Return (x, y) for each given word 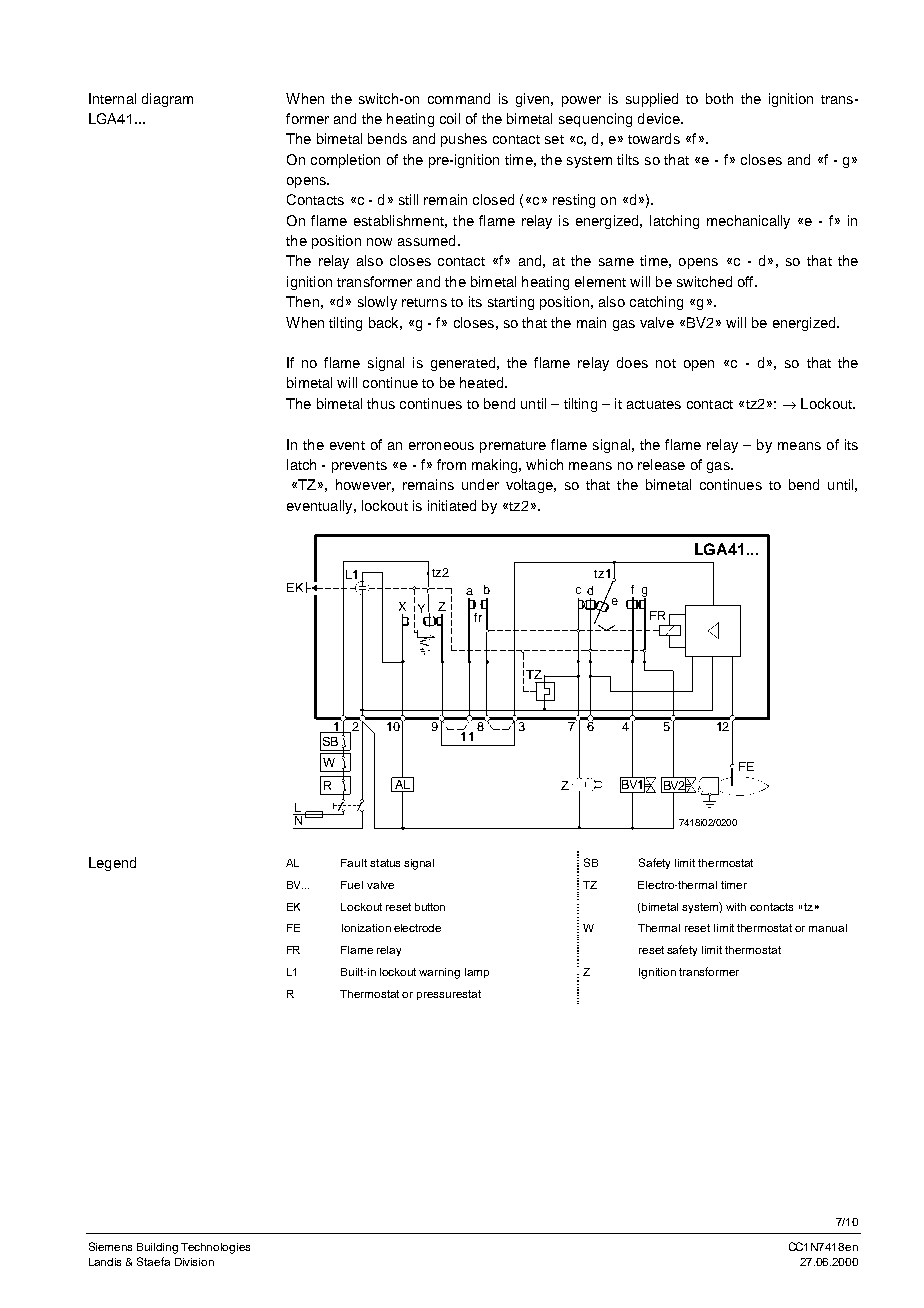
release (661, 464)
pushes (464, 140)
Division (194, 1262)
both (719, 98)
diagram (167, 100)
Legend (112, 864)
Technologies (215, 1248)
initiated (452, 505)
